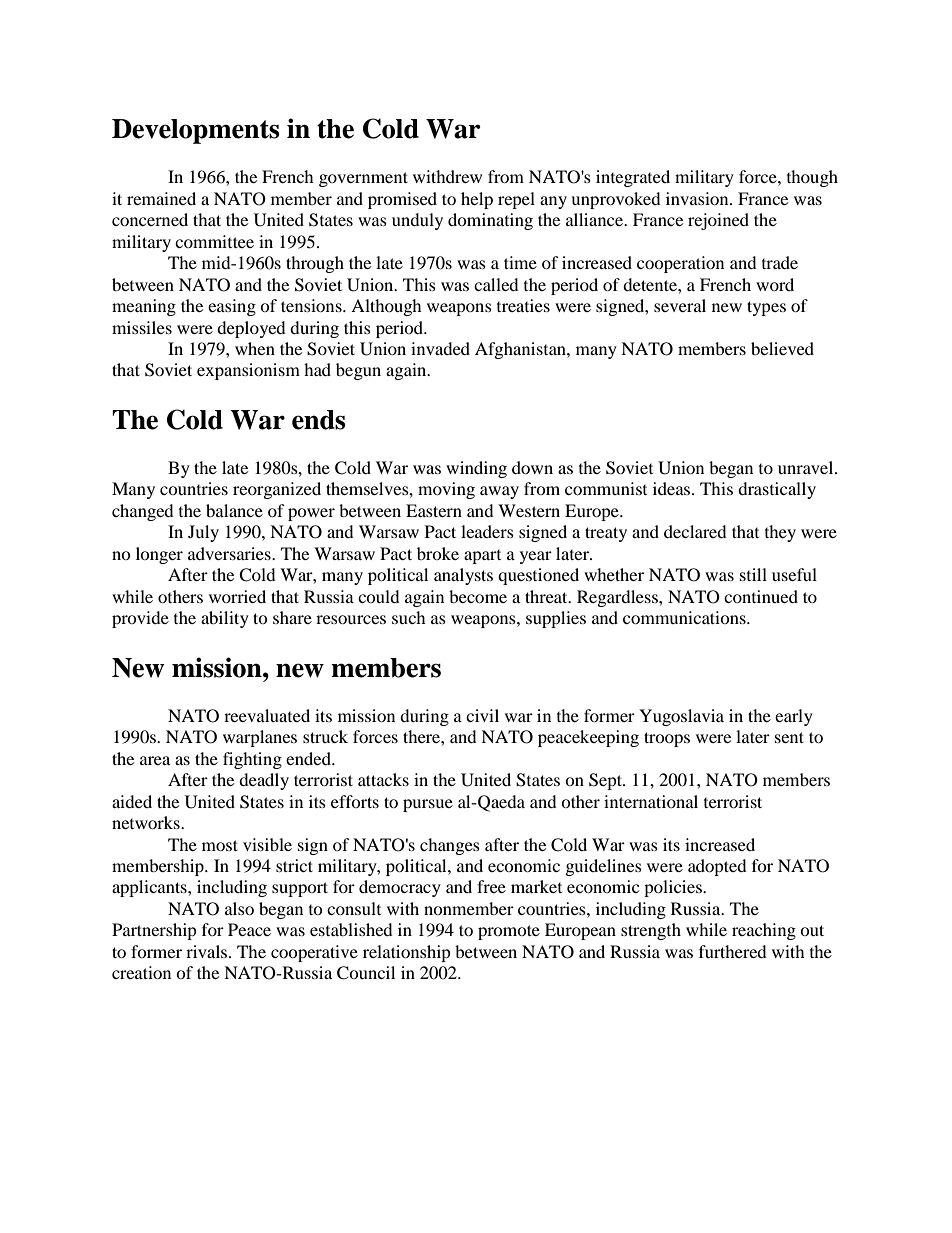 Image resolution: width=952 pixels, height=1233 pixels. I want to click on balance, so click(234, 510).
